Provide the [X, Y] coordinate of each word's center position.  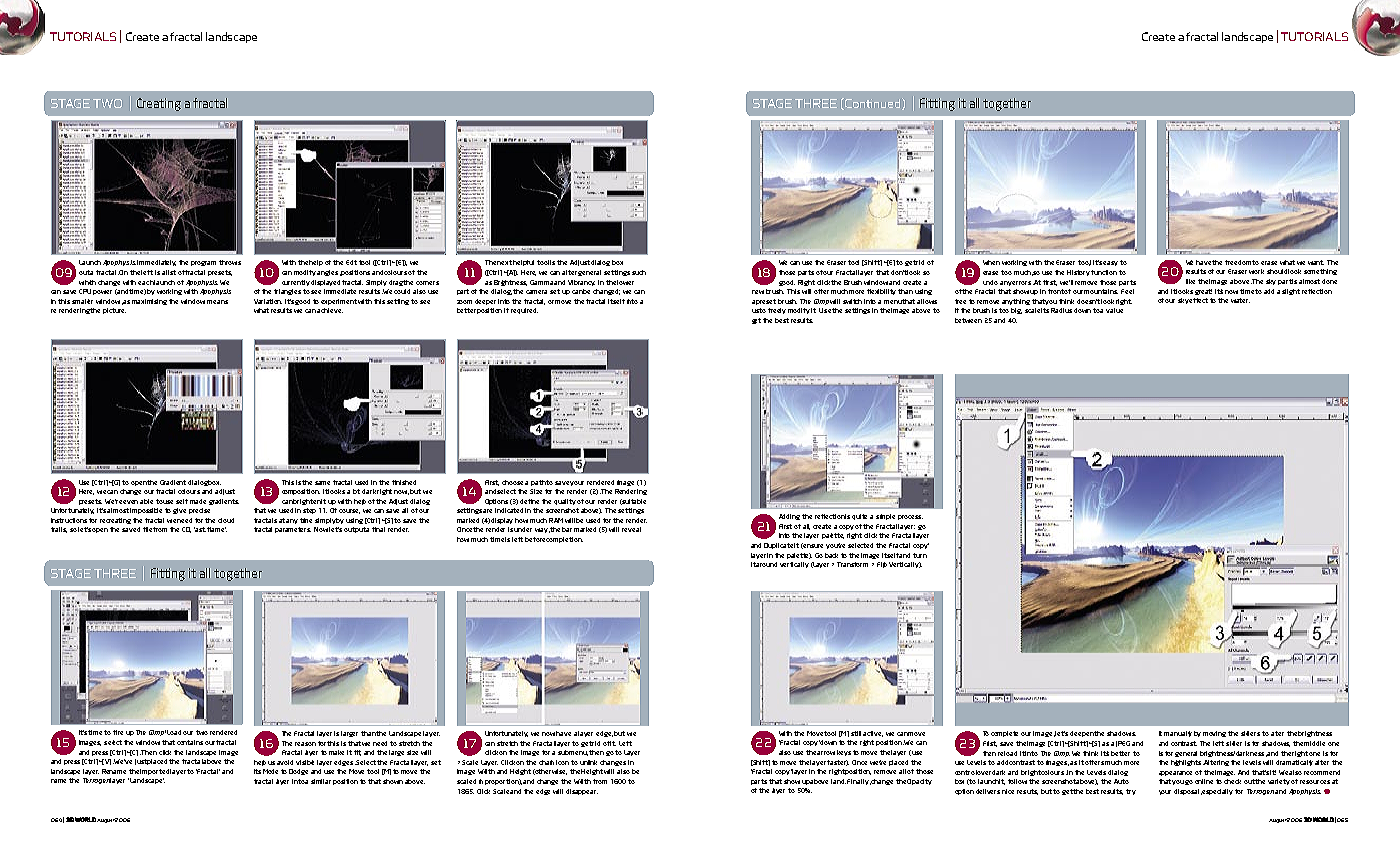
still [856, 733]
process [910, 517]
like [1190, 281]
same [322, 483]
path [539, 483]
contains [190, 742]
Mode [270, 771]
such [639, 272]
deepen [1082, 734]
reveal [631, 529]
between [968, 320]
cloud [226, 520]
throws [230, 262]
